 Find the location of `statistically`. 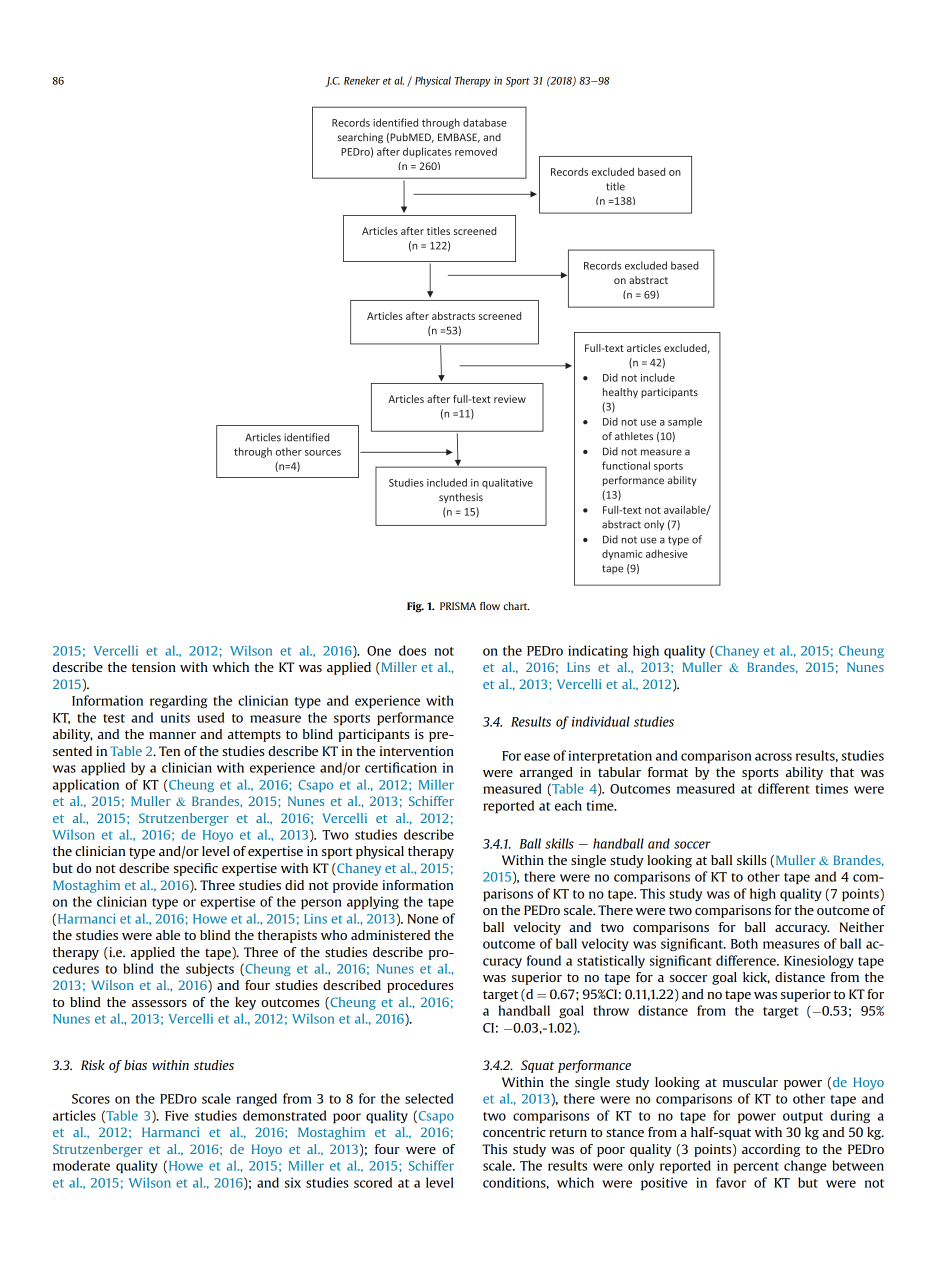

statistically is located at coordinates (611, 961).
